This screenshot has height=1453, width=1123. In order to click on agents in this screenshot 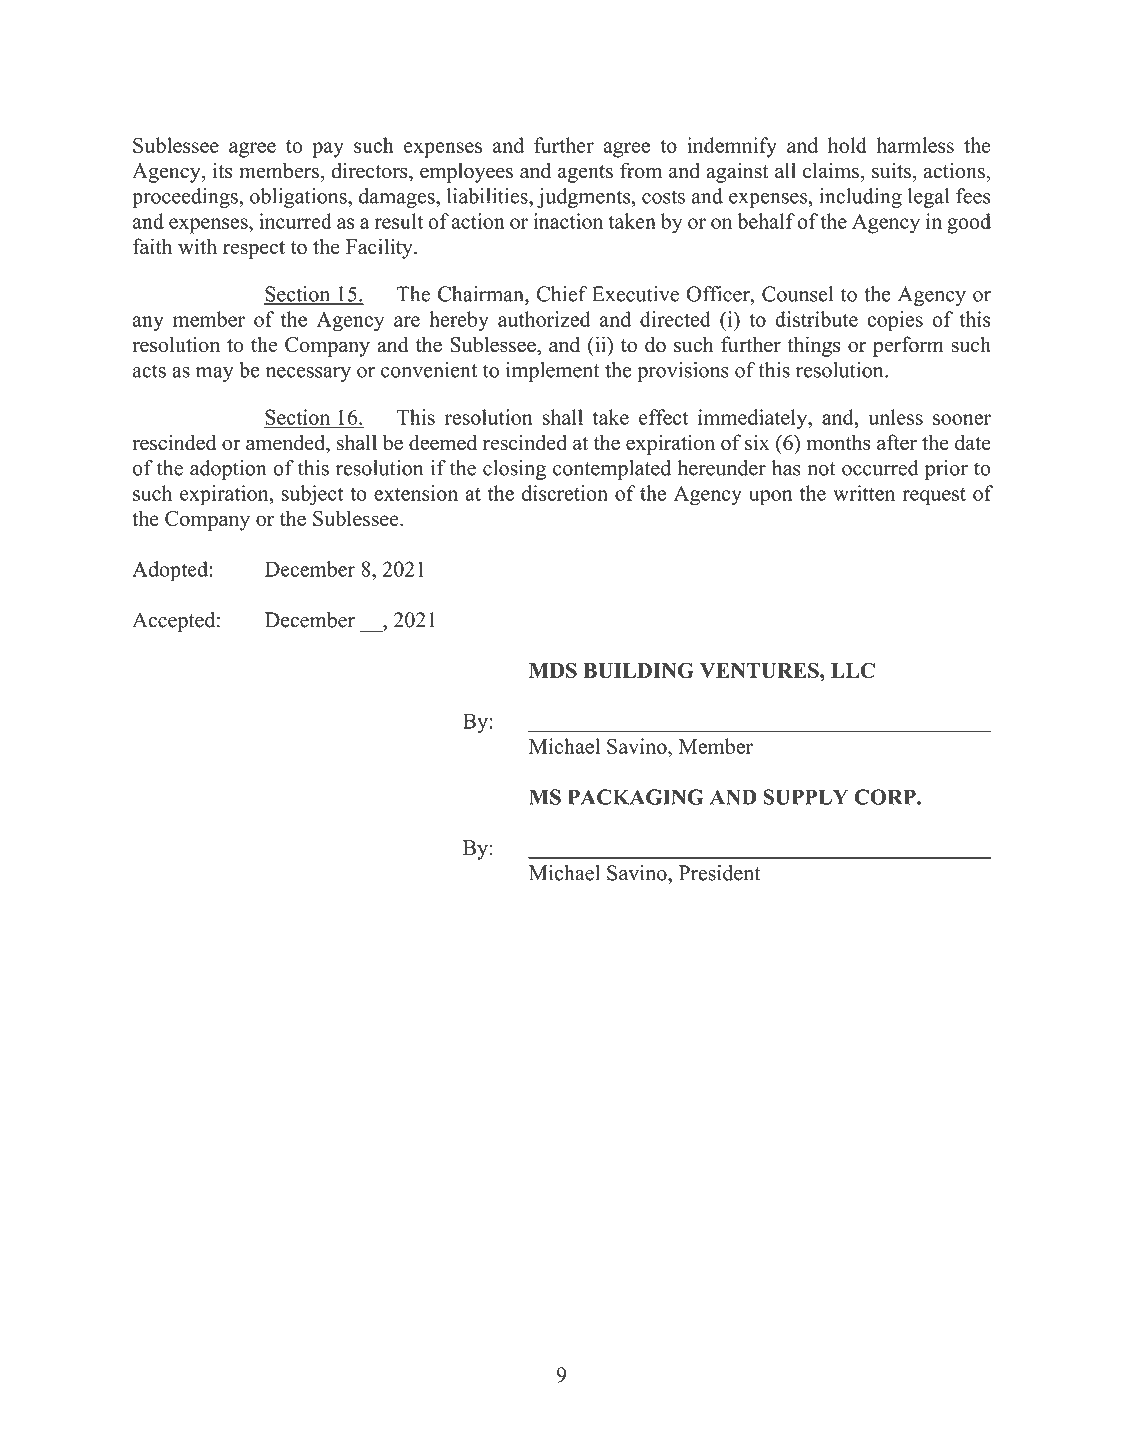, I will do `click(585, 174)`.
